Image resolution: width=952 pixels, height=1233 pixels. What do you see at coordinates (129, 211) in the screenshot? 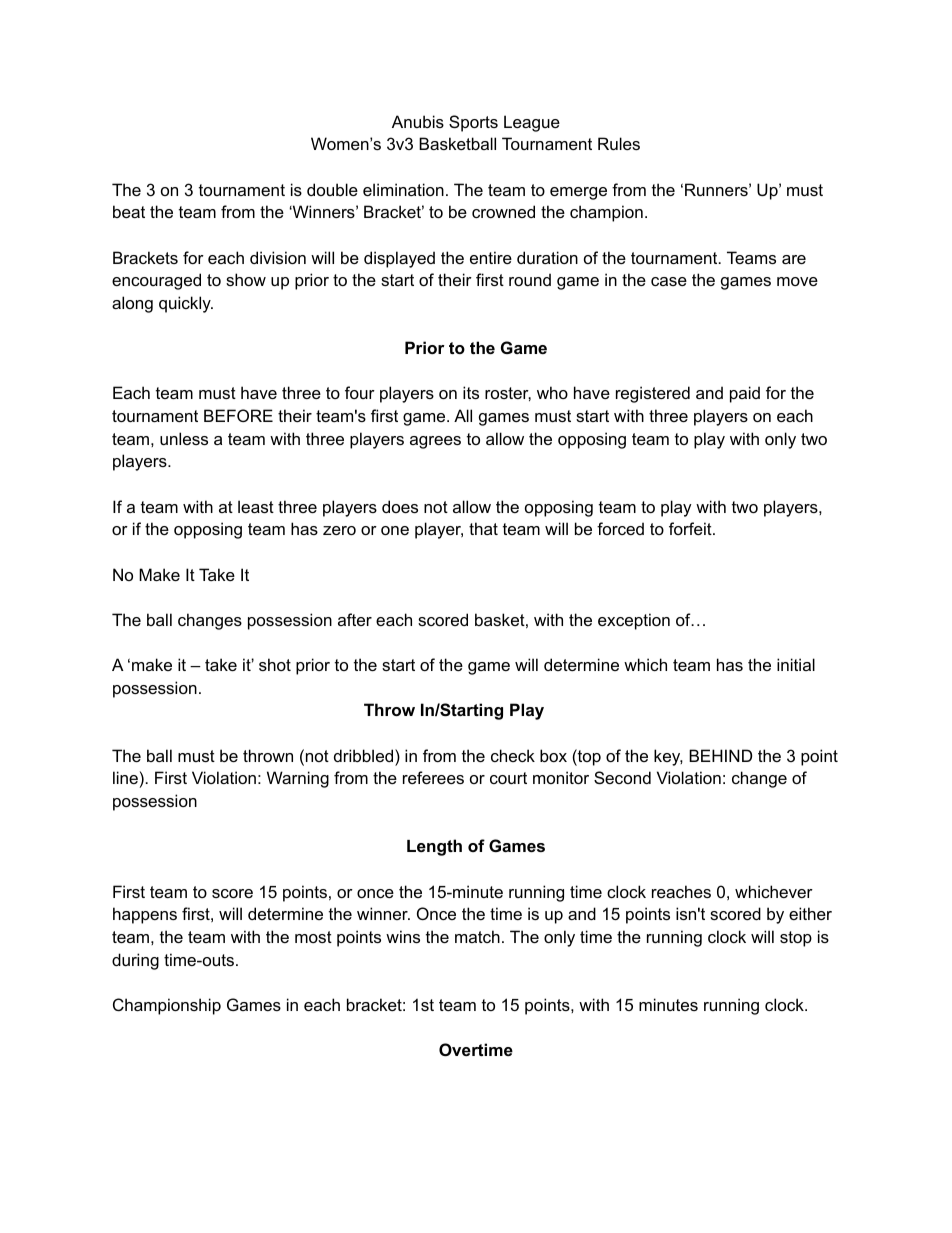
I see `beat` at bounding box center [129, 211].
